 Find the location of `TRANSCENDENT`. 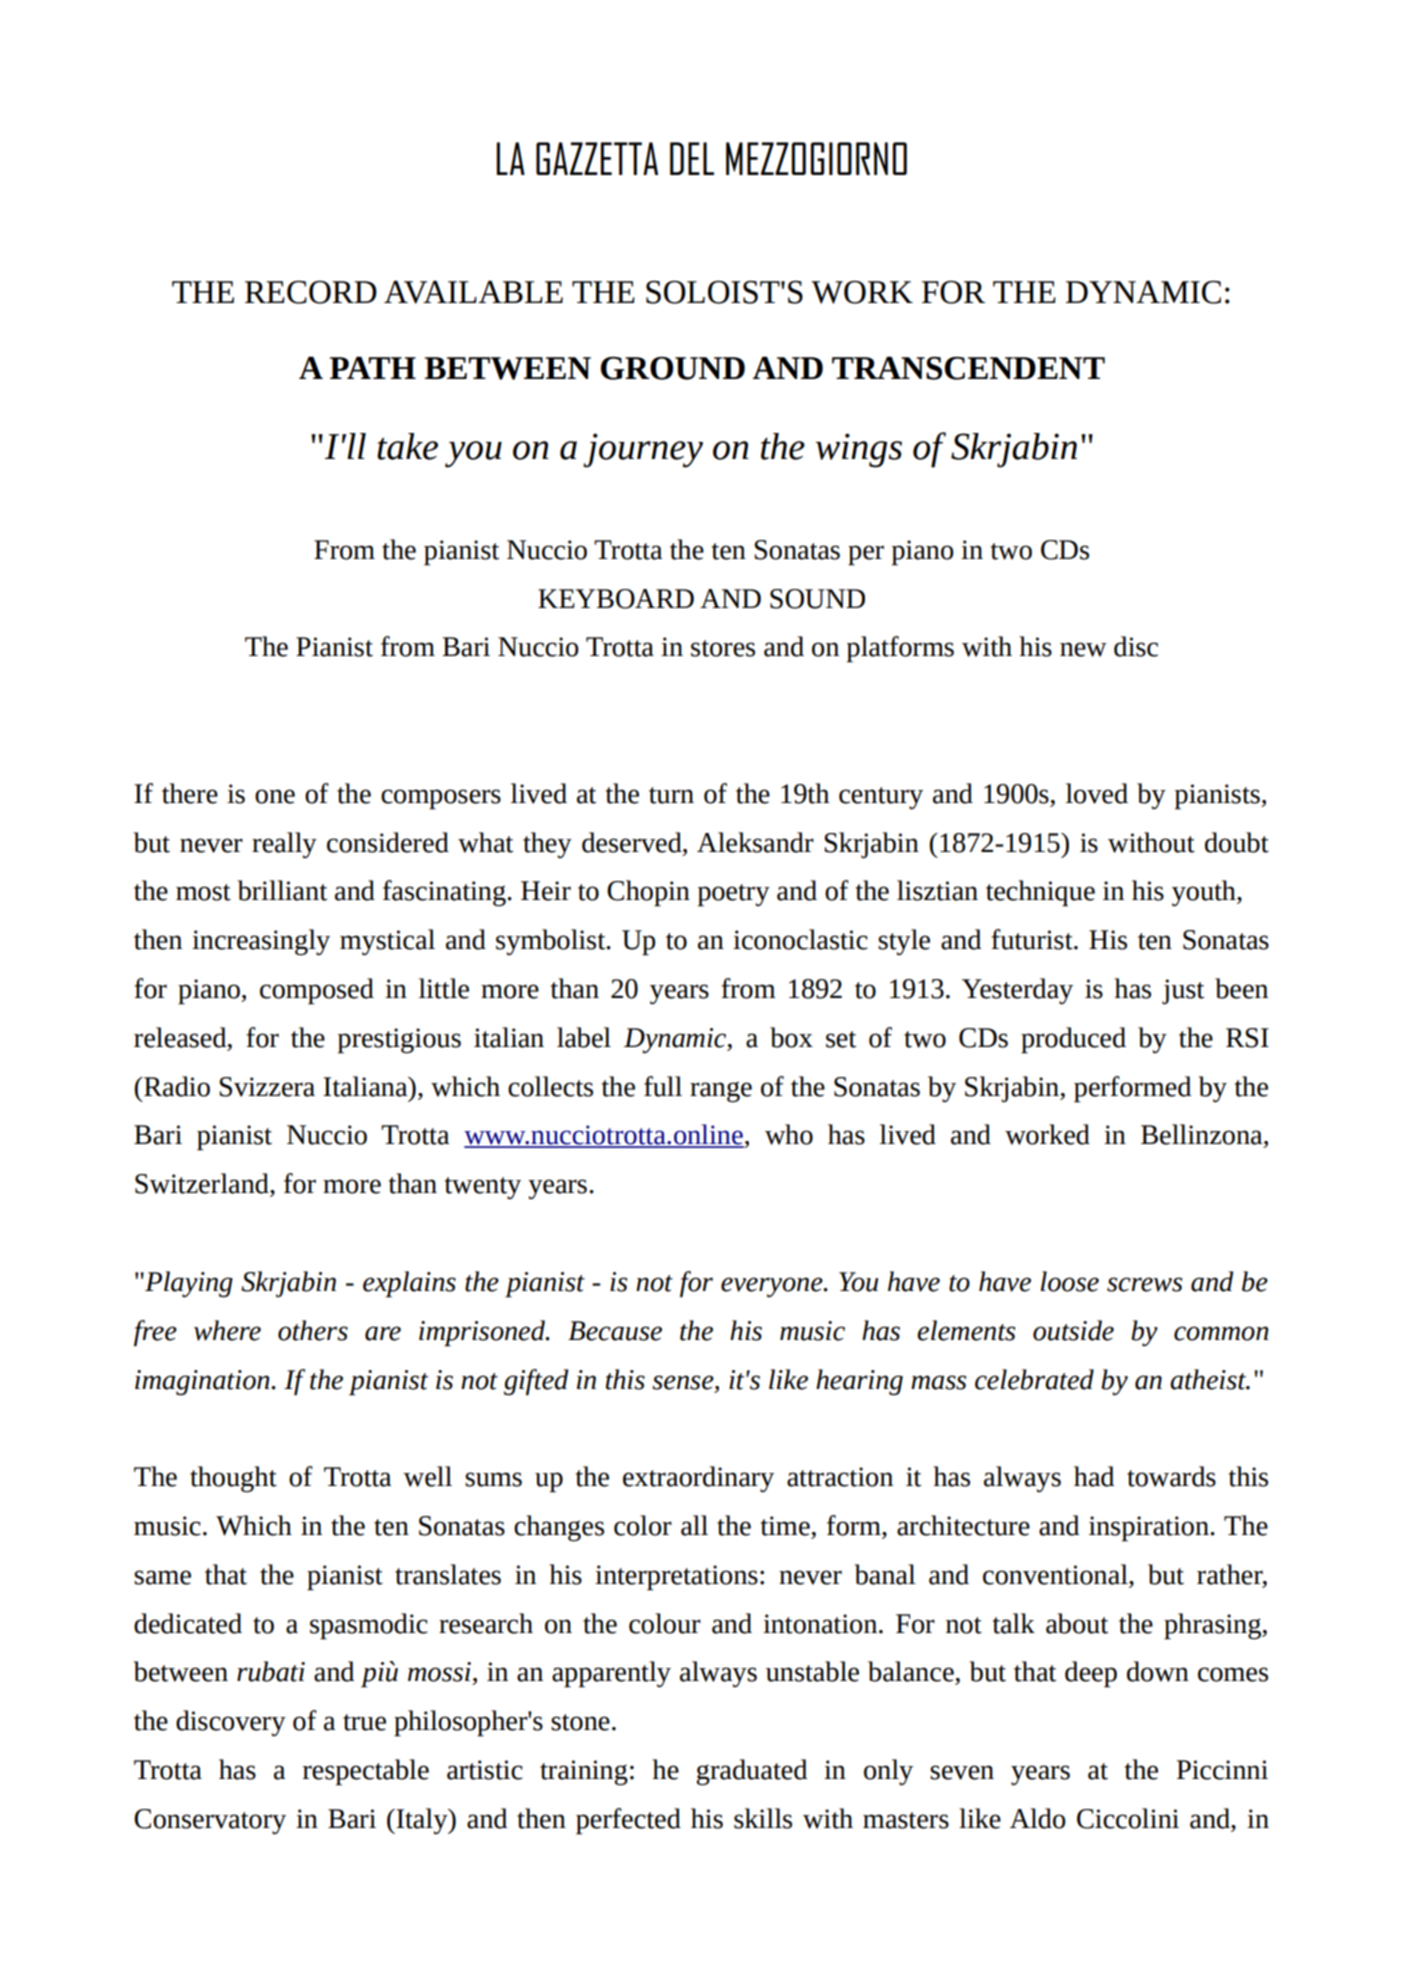

TRANSCENDENT is located at coordinates (968, 368).
